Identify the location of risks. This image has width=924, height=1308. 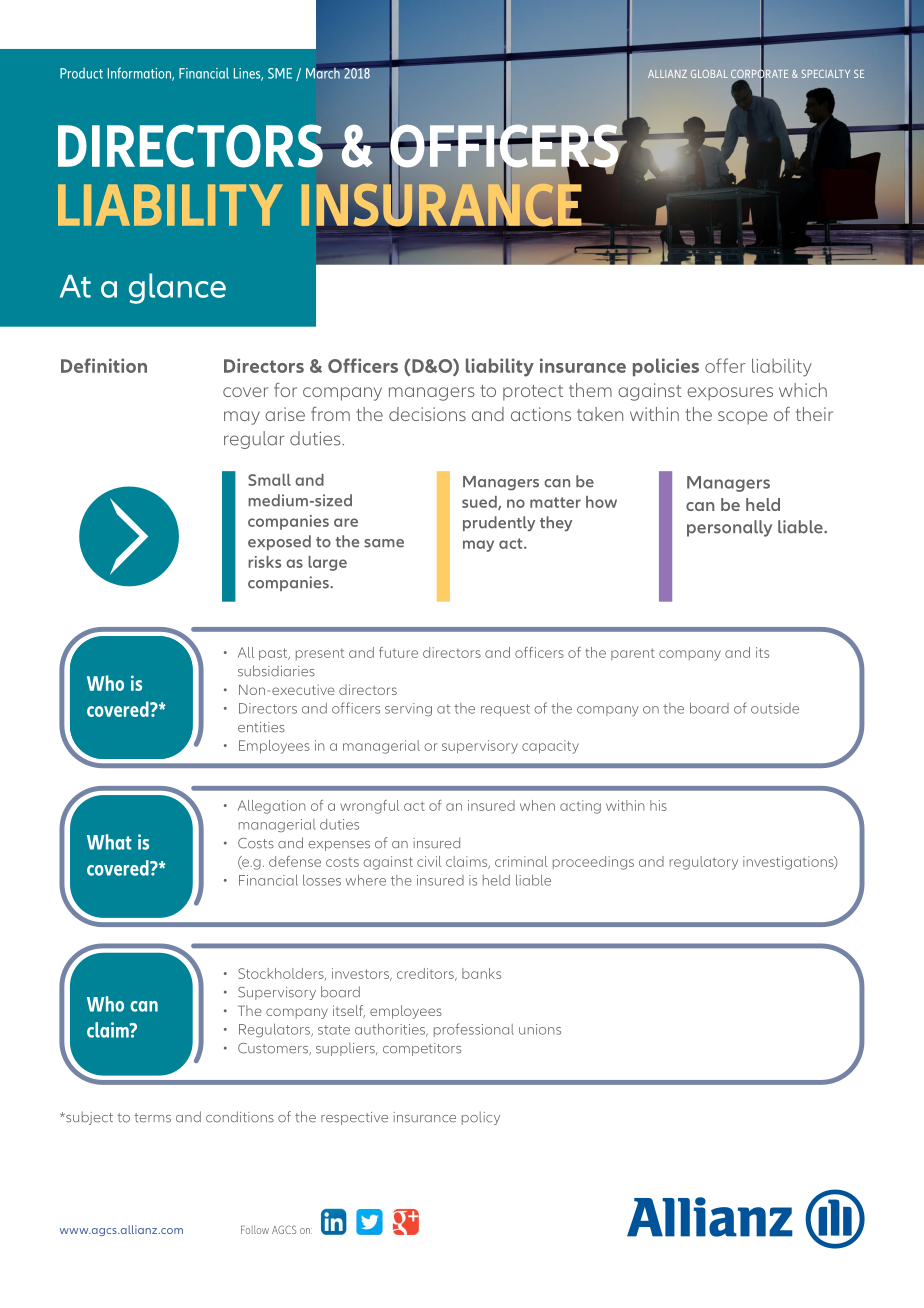
(264, 562).
